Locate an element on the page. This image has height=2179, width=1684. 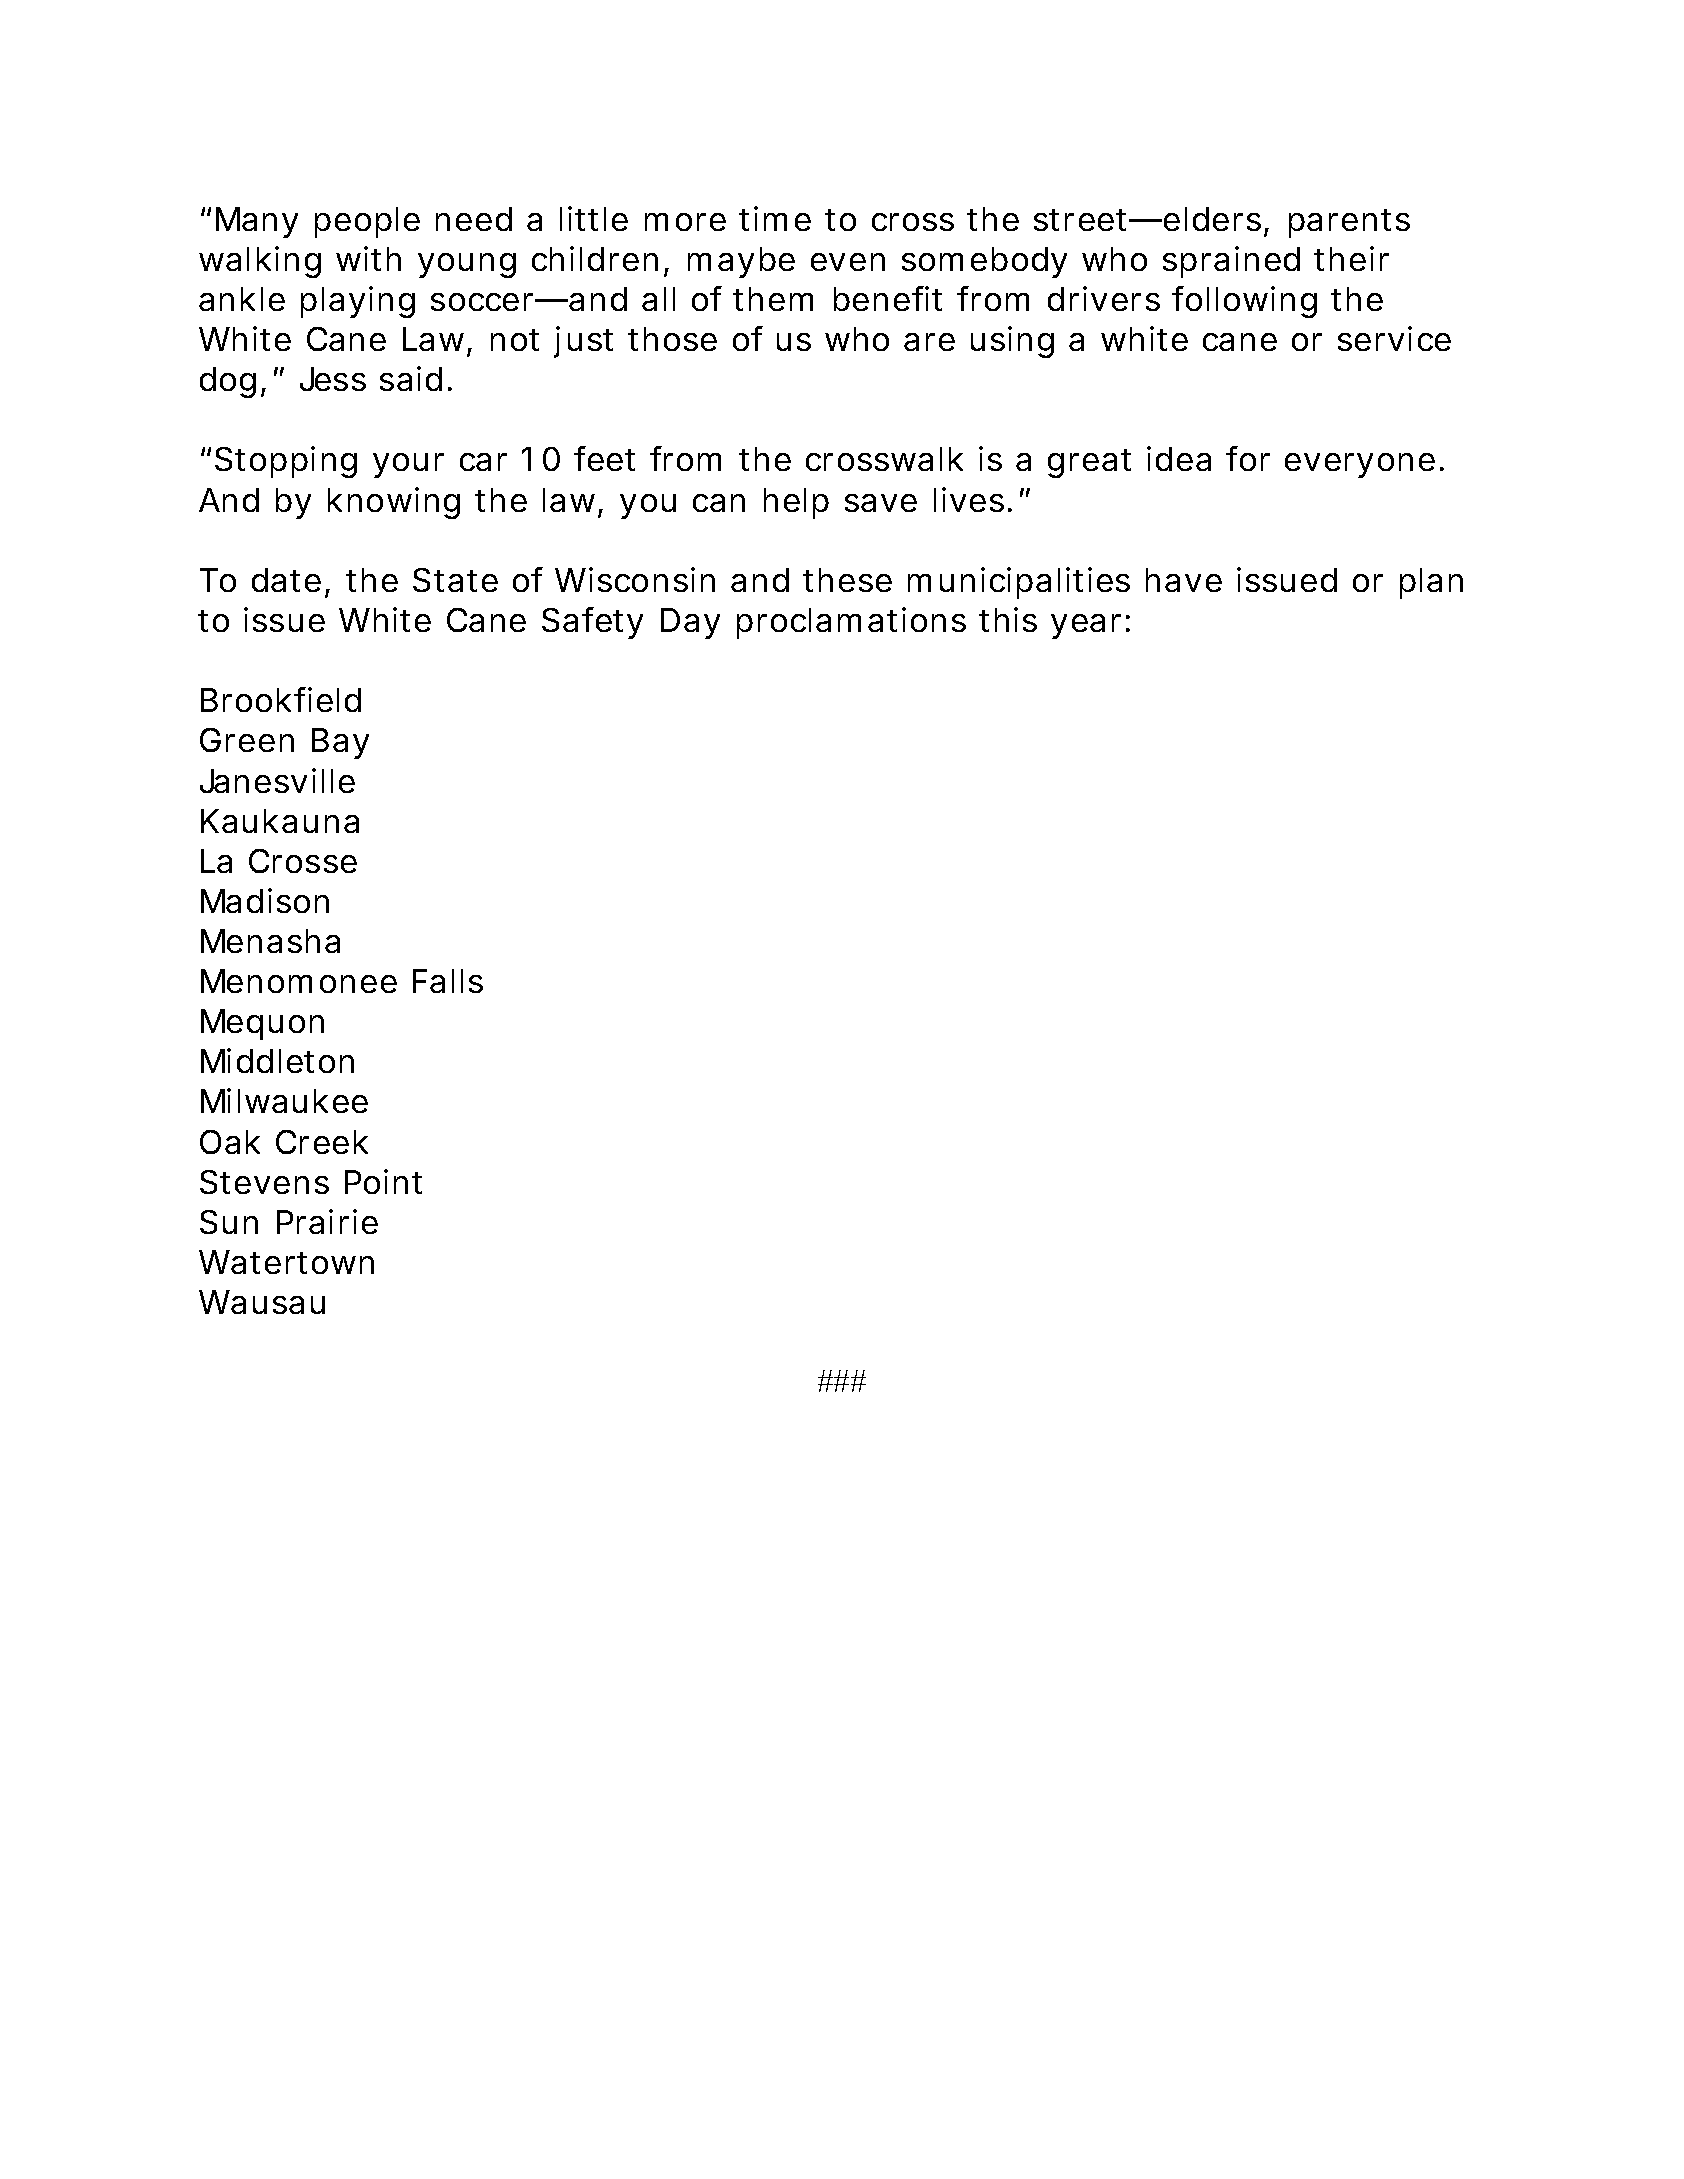
Bay is located at coordinates (340, 743).
